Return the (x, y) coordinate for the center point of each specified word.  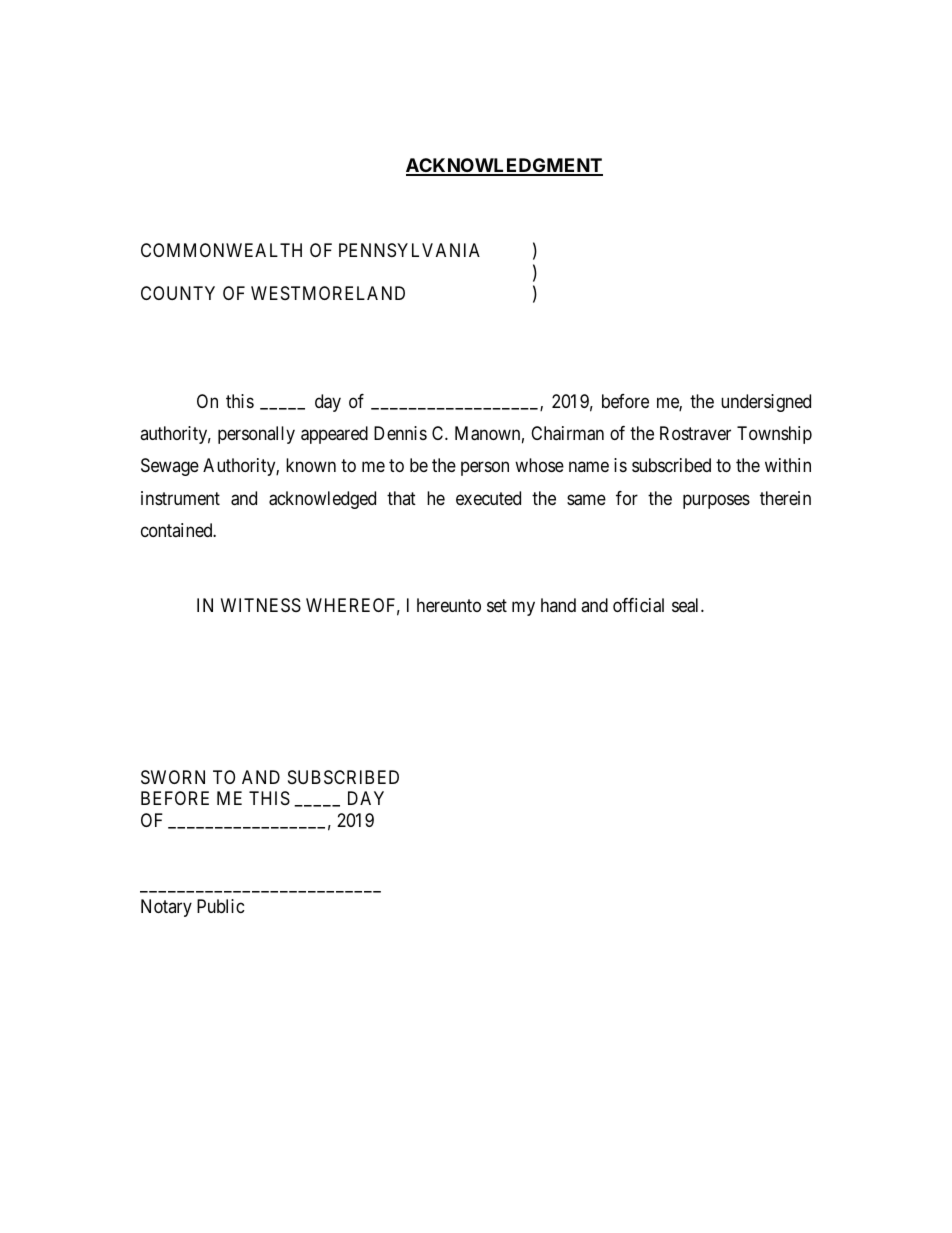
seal (687, 605)
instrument (180, 498)
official (638, 605)
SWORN (173, 777)
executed (488, 498)
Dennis (400, 433)
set (497, 605)
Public (221, 906)
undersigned (766, 403)
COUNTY (178, 293)
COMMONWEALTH (221, 250)
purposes (716, 501)
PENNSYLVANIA (409, 250)
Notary (166, 908)
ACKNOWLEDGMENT (504, 166)
